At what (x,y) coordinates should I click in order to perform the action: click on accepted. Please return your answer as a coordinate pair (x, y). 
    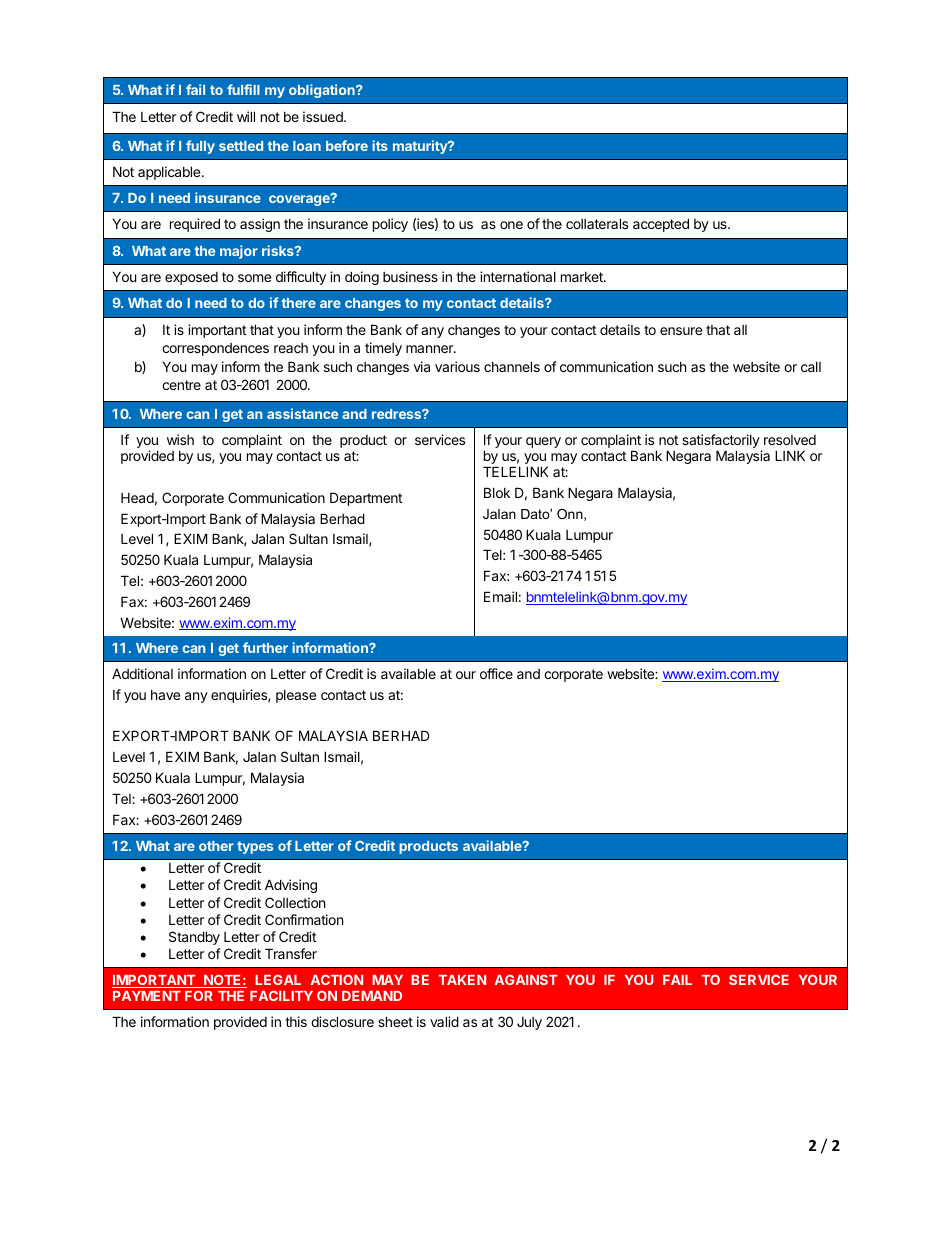
    Looking at the image, I should click on (661, 225).
